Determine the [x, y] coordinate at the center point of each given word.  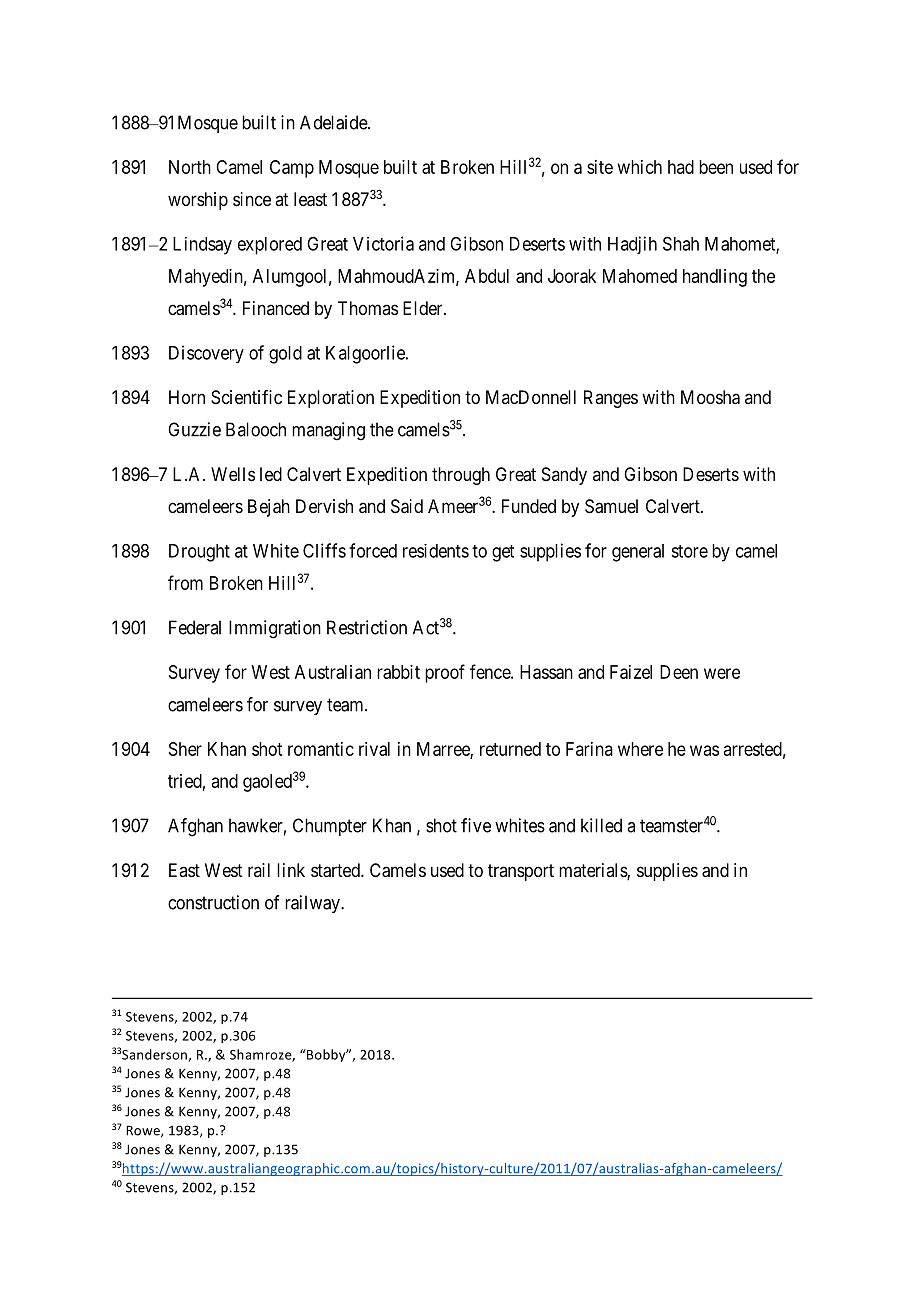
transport [521, 872]
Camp [292, 169]
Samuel [611, 506]
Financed [276, 308]
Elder [424, 308]
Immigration [275, 629]
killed [601, 825]
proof [445, 673]
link [291, 870]
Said [407, 506]
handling [715, 278]
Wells [233, 474]
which [640, 167]
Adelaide [334, 122]
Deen [679, 672]
